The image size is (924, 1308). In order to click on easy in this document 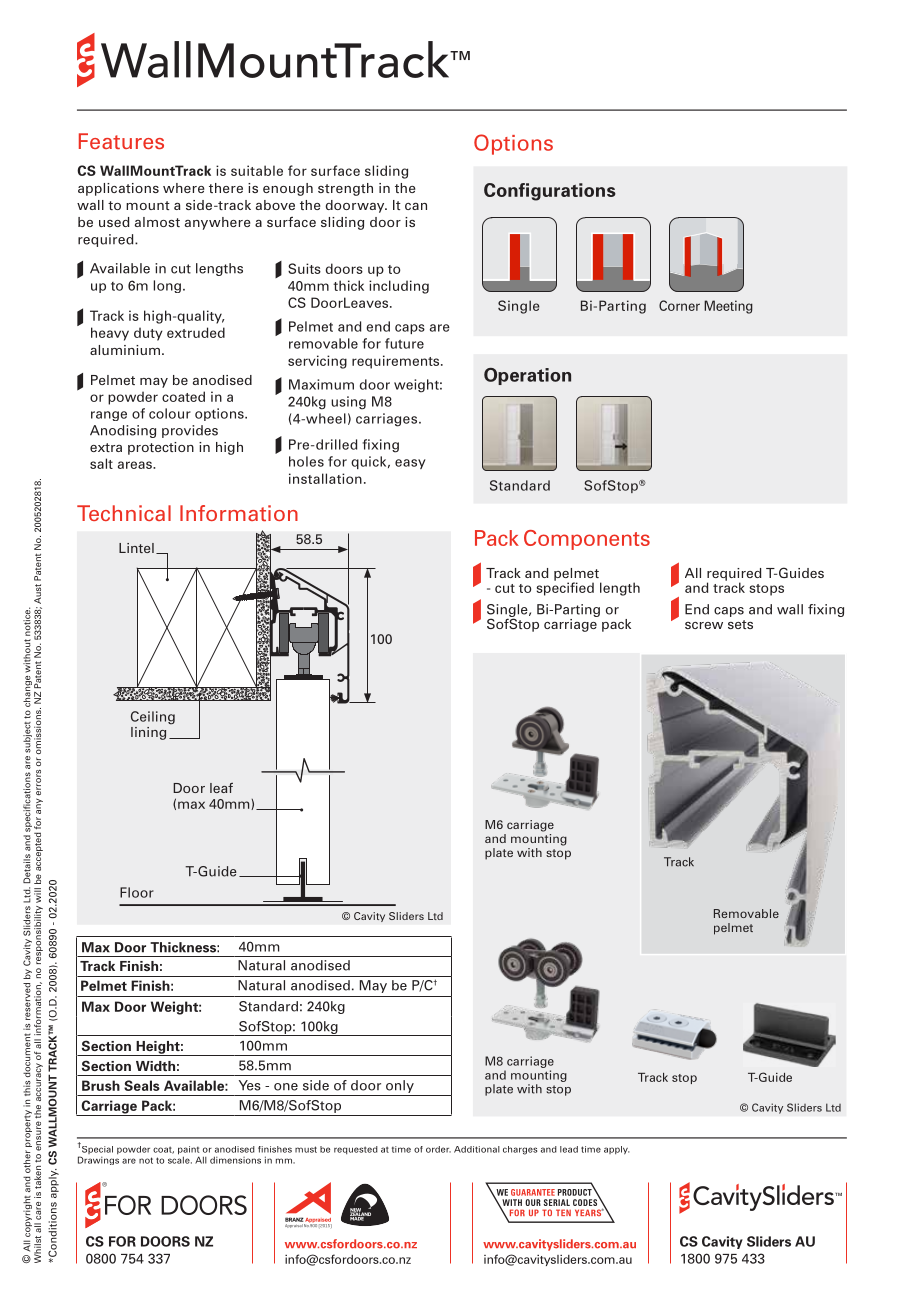, I will do `click(410, 464)`.
